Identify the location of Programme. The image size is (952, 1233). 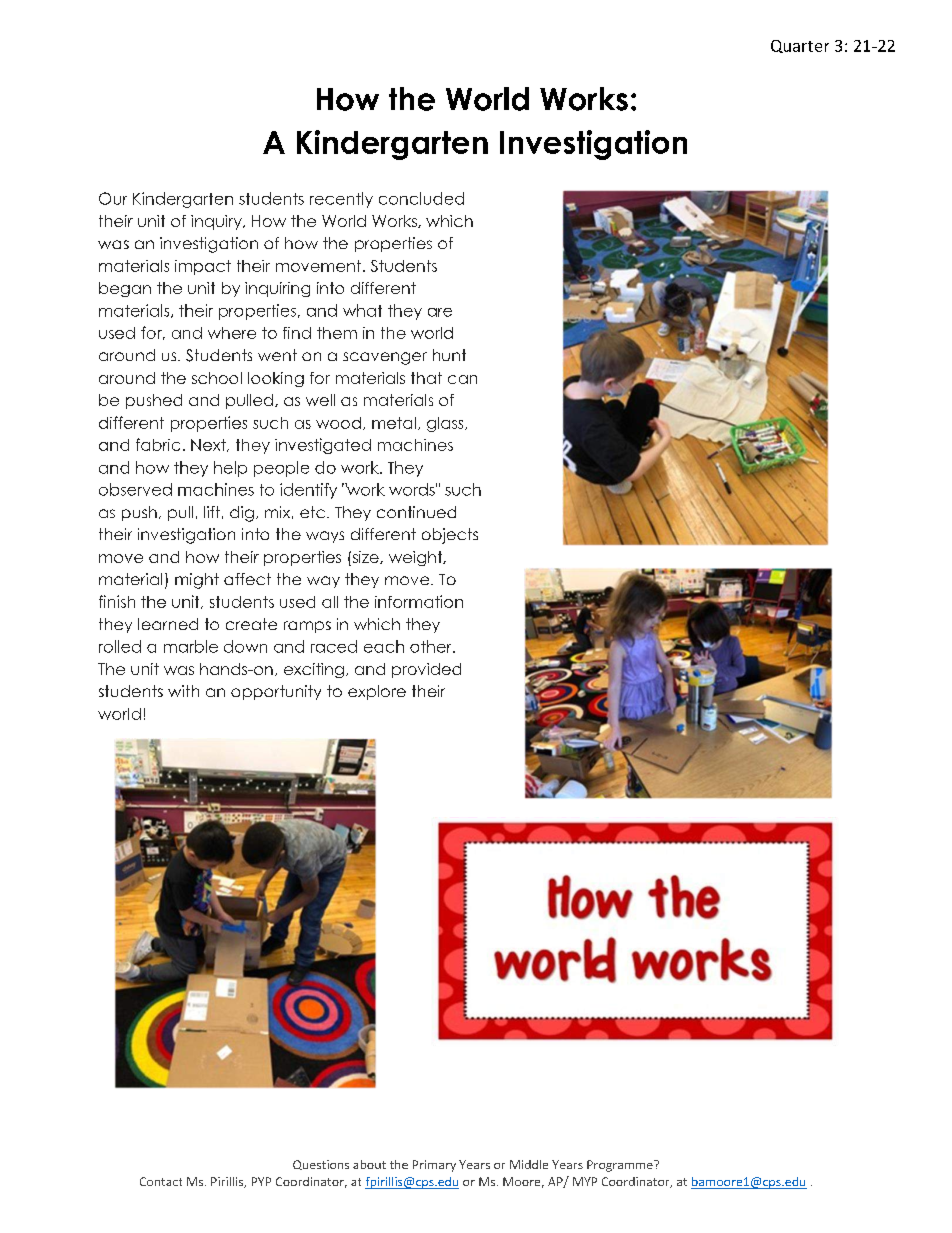
(621, 1166).
